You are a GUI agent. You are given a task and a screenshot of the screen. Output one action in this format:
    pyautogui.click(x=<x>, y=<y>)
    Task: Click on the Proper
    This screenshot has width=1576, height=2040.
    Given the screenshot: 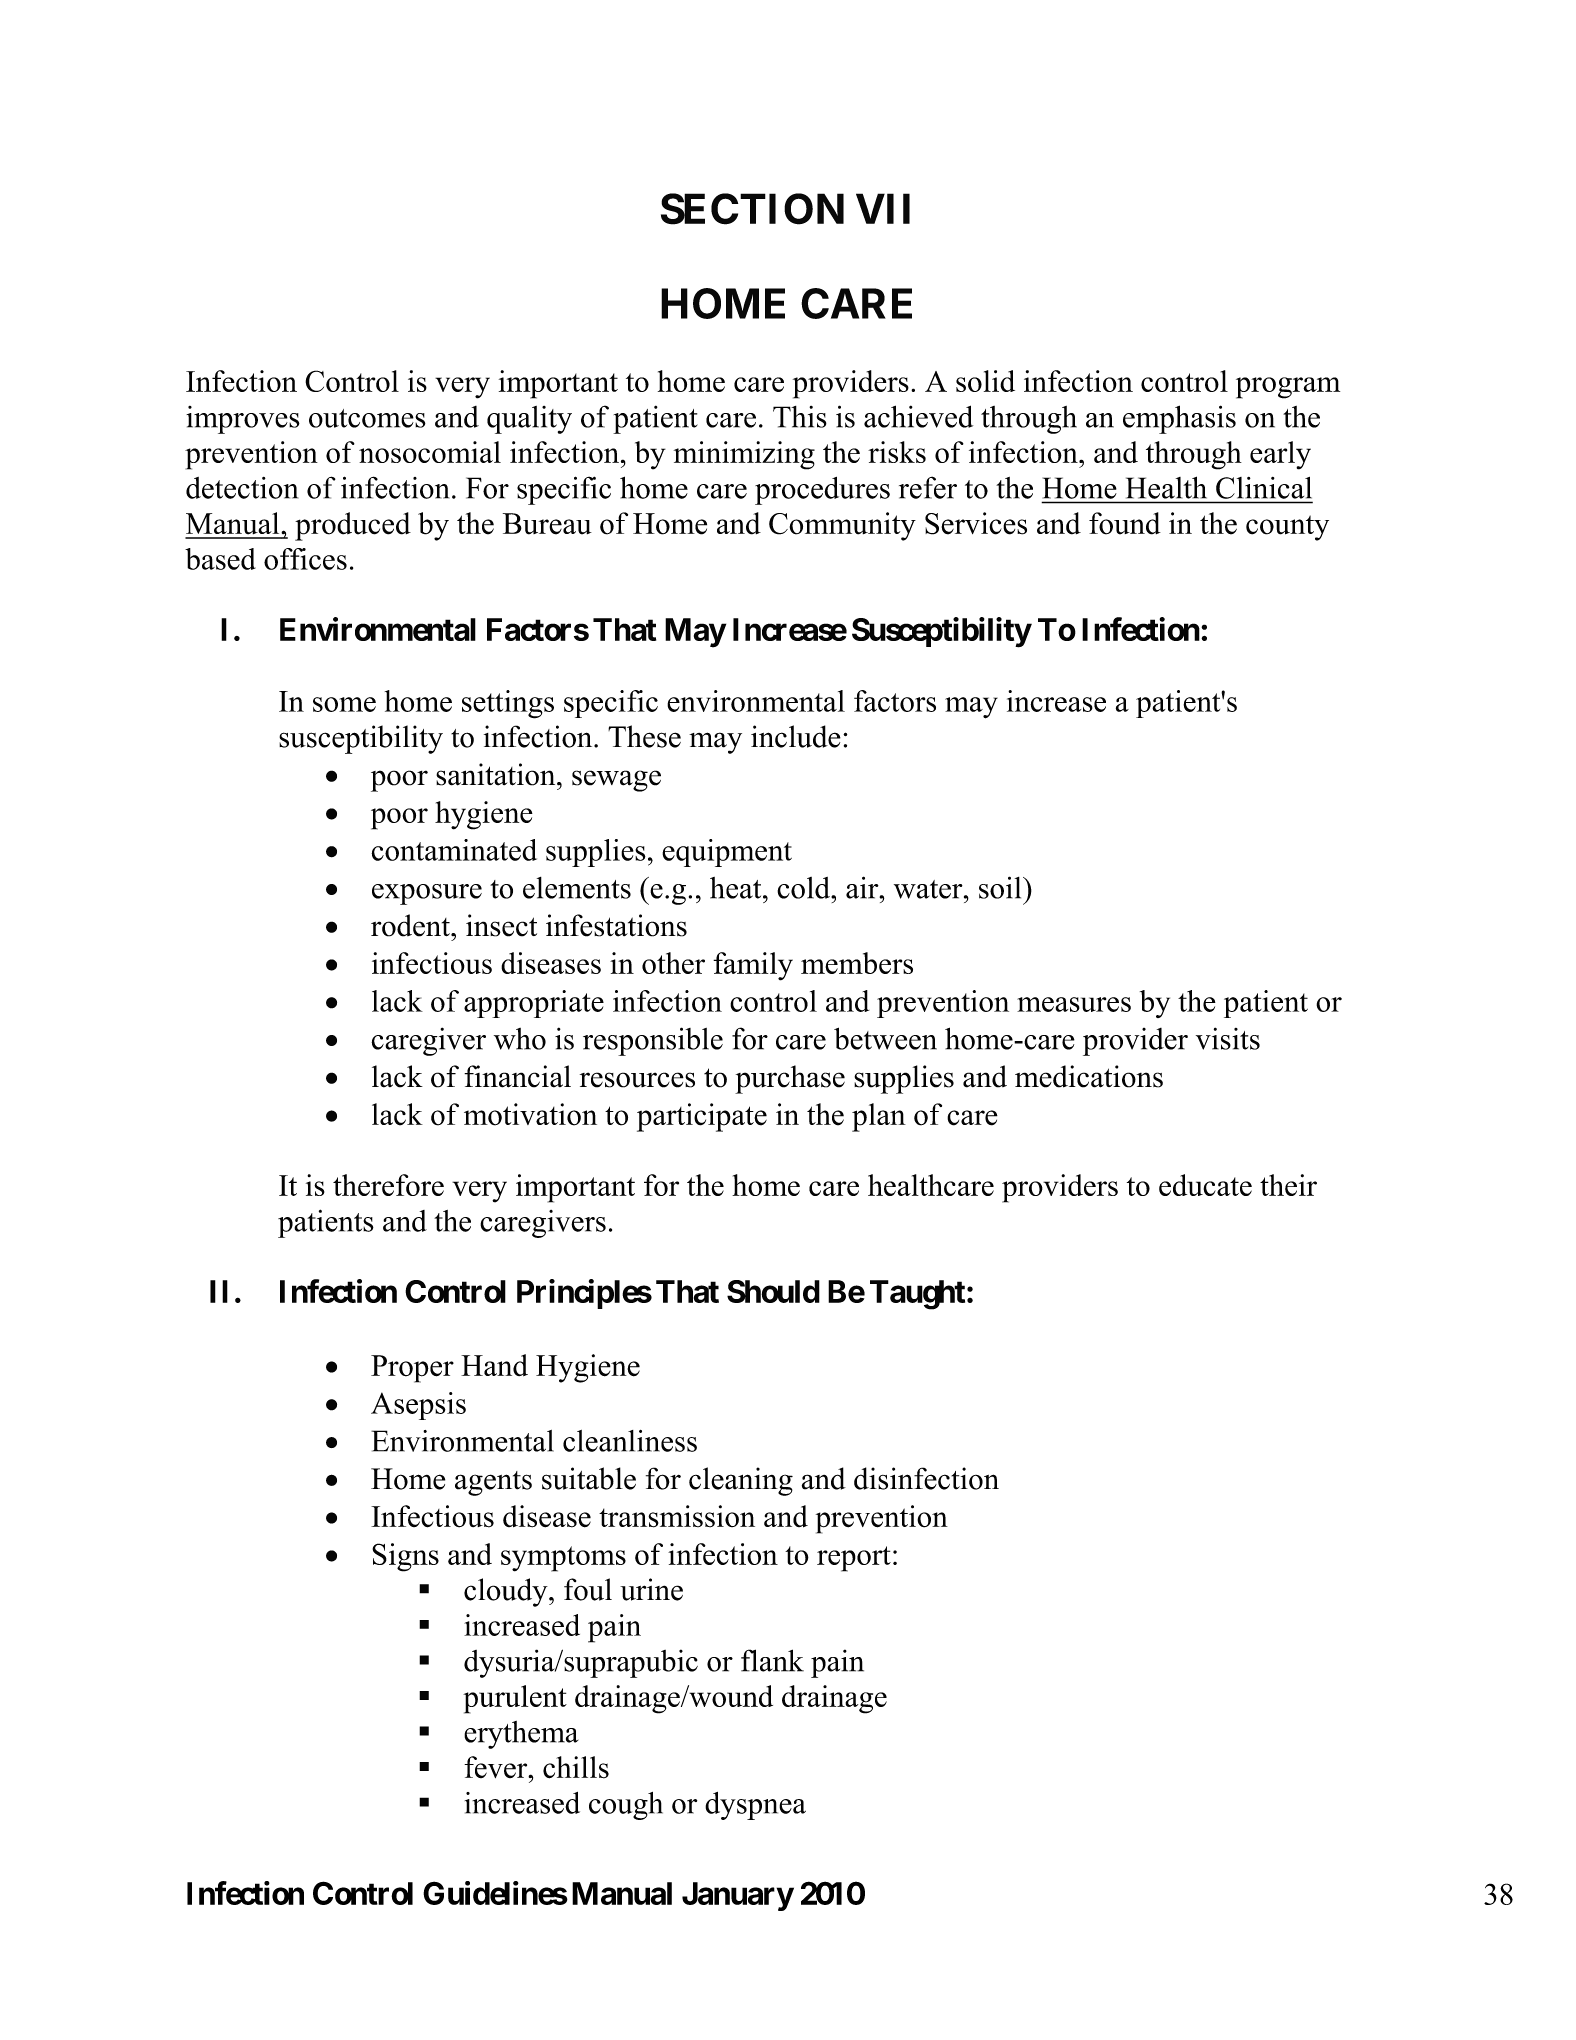 What is the action you would take?
    pyautogui.click(x=412, y=1369)
